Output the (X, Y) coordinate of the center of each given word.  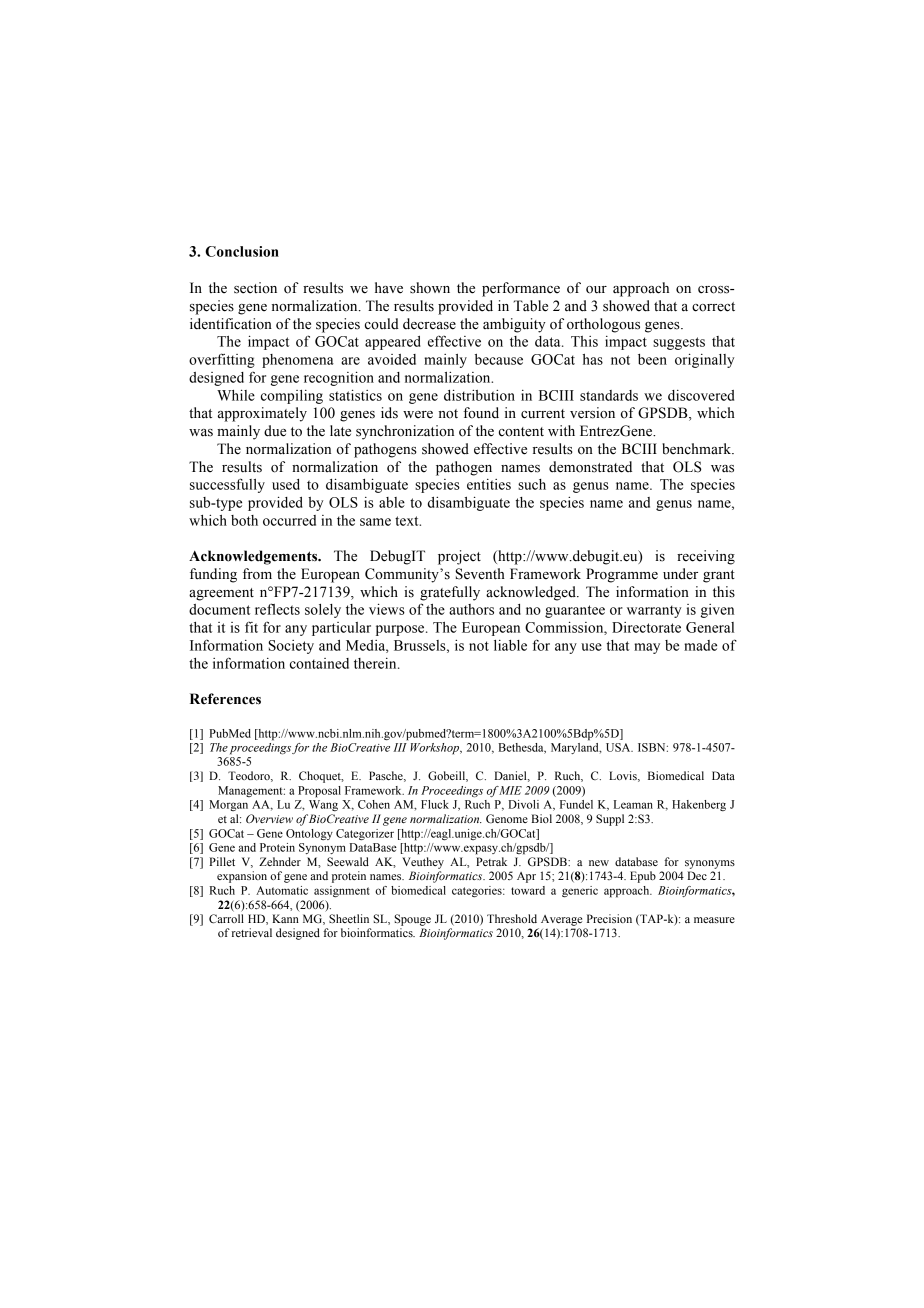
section (255, 288)
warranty (654, 611)
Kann (285, 918)
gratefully (450, 593)
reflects (277, 609)
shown (430, 288)
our (596, 290)
